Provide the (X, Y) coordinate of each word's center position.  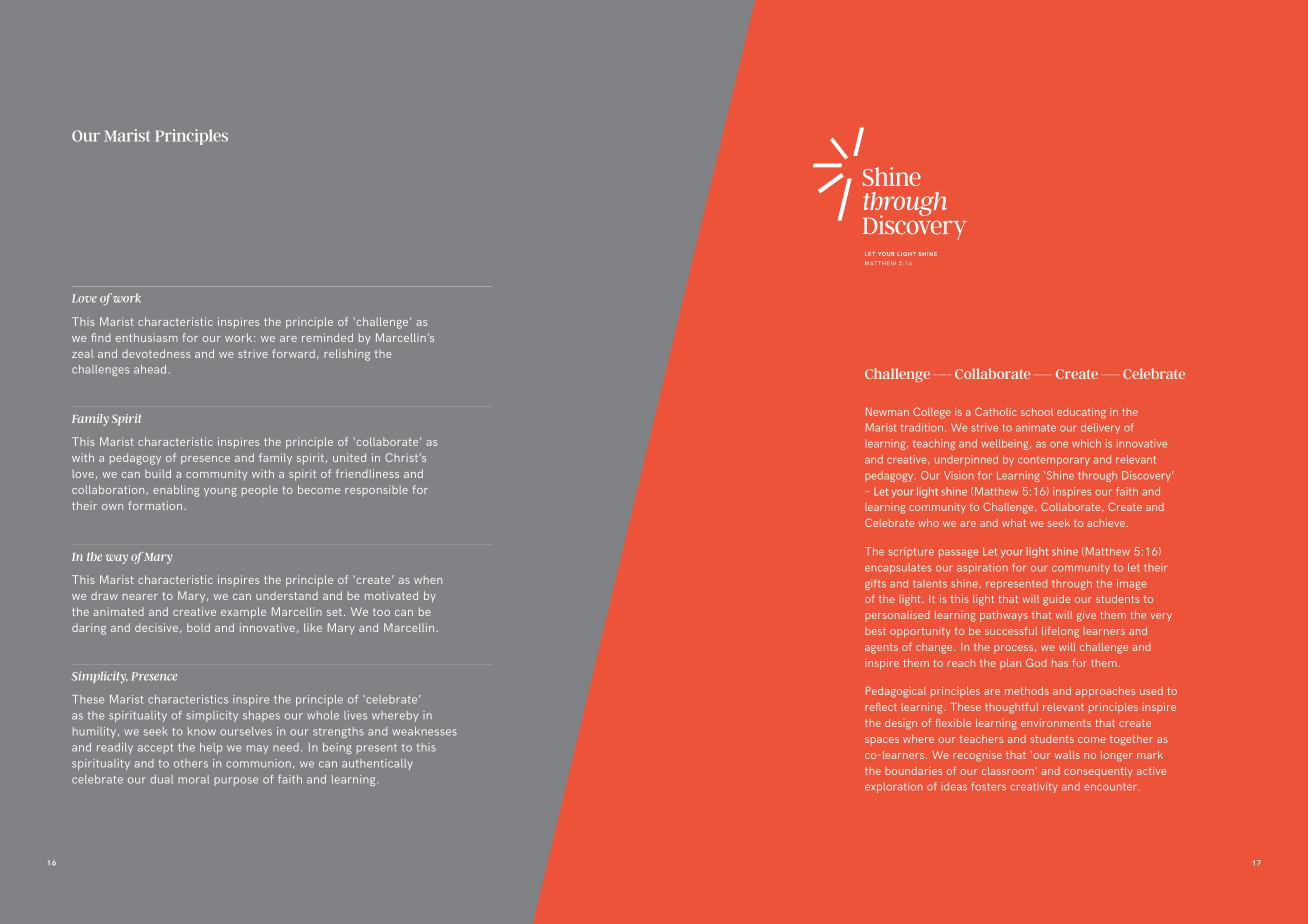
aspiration (982, 568)
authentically (377, 764)
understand (287, 595)
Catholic (996, 411)
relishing (347, 355)
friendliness (367, 473)
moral (193, 779)
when (428, 579)
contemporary (1054, 461)
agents (881, 649)
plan (1010, 664)
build (158, 473)
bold (198, 627)
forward (293, 353)
